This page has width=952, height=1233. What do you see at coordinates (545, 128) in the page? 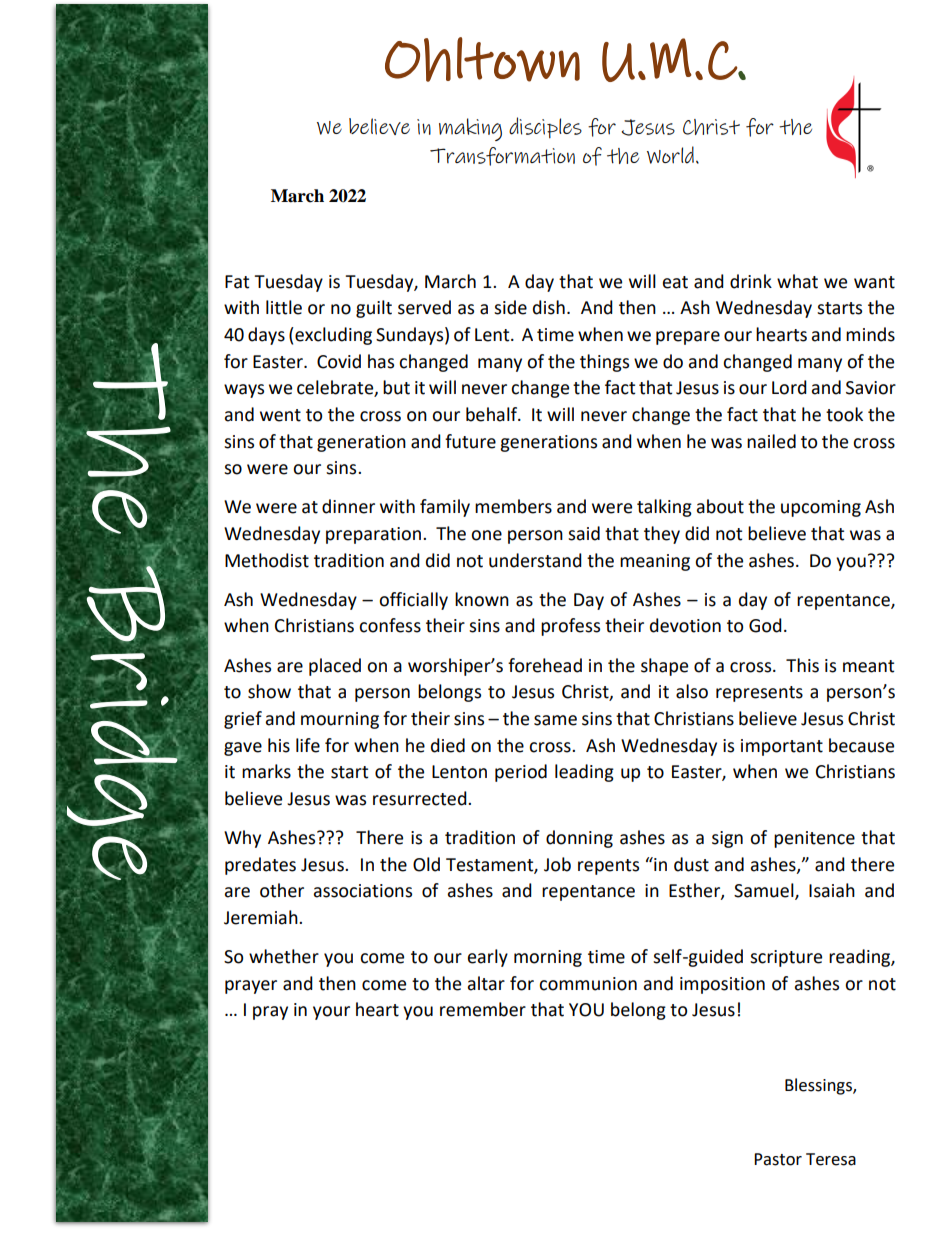
I see `disciples` at bounding box center [545, 128].
